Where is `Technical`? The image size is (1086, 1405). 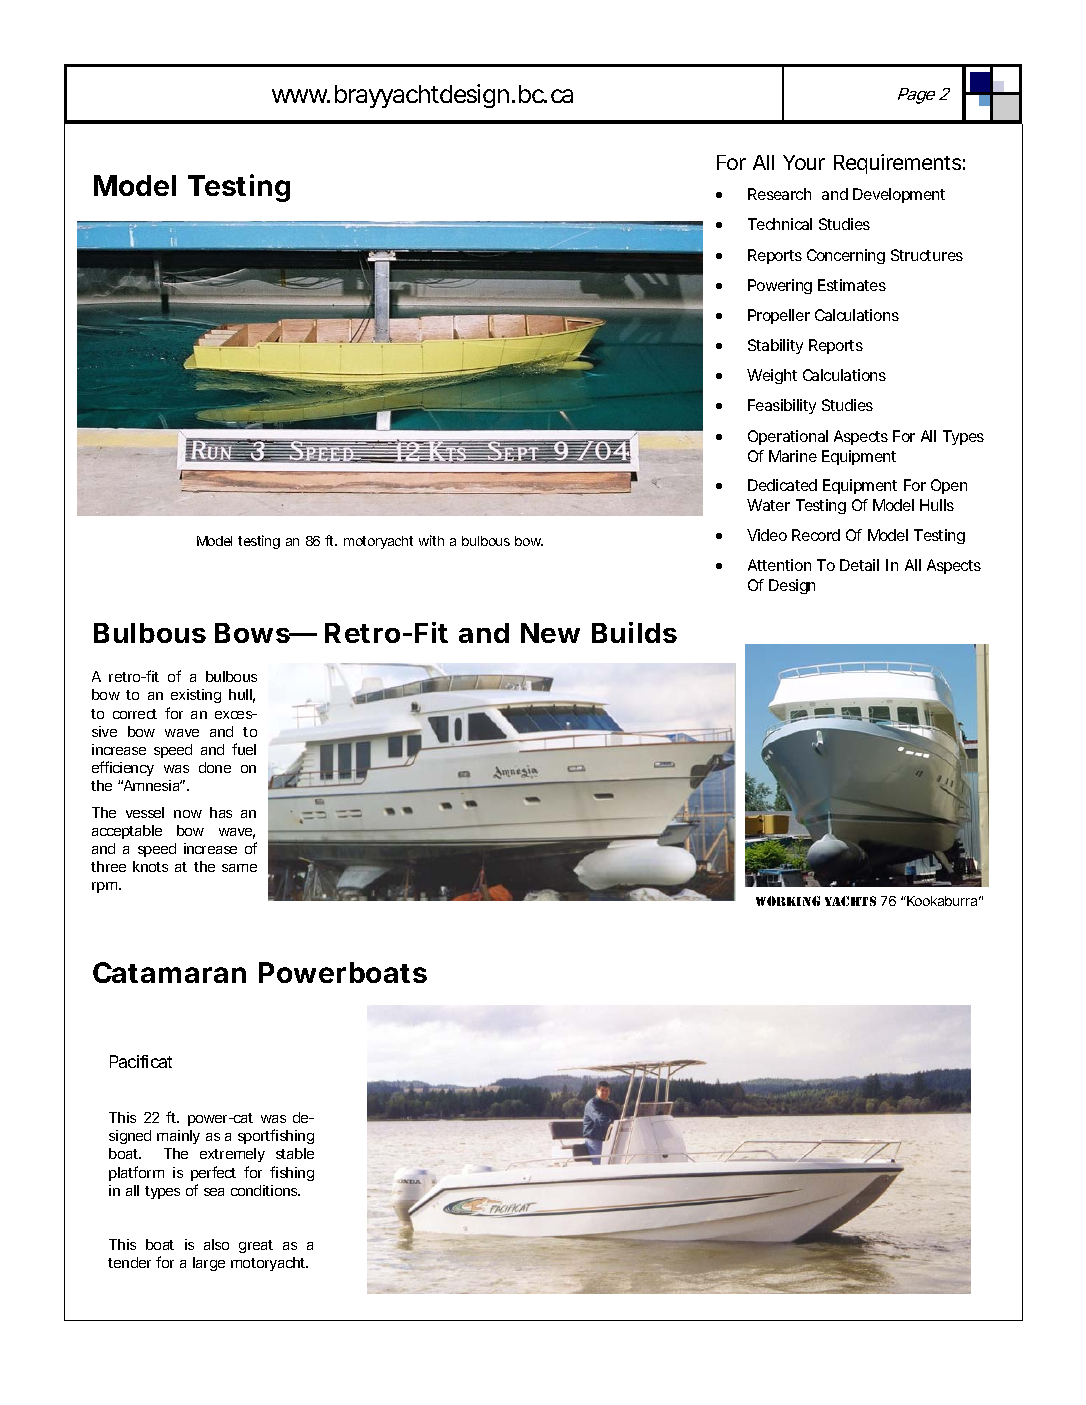 Technical is located at coordinates (780, 224).
